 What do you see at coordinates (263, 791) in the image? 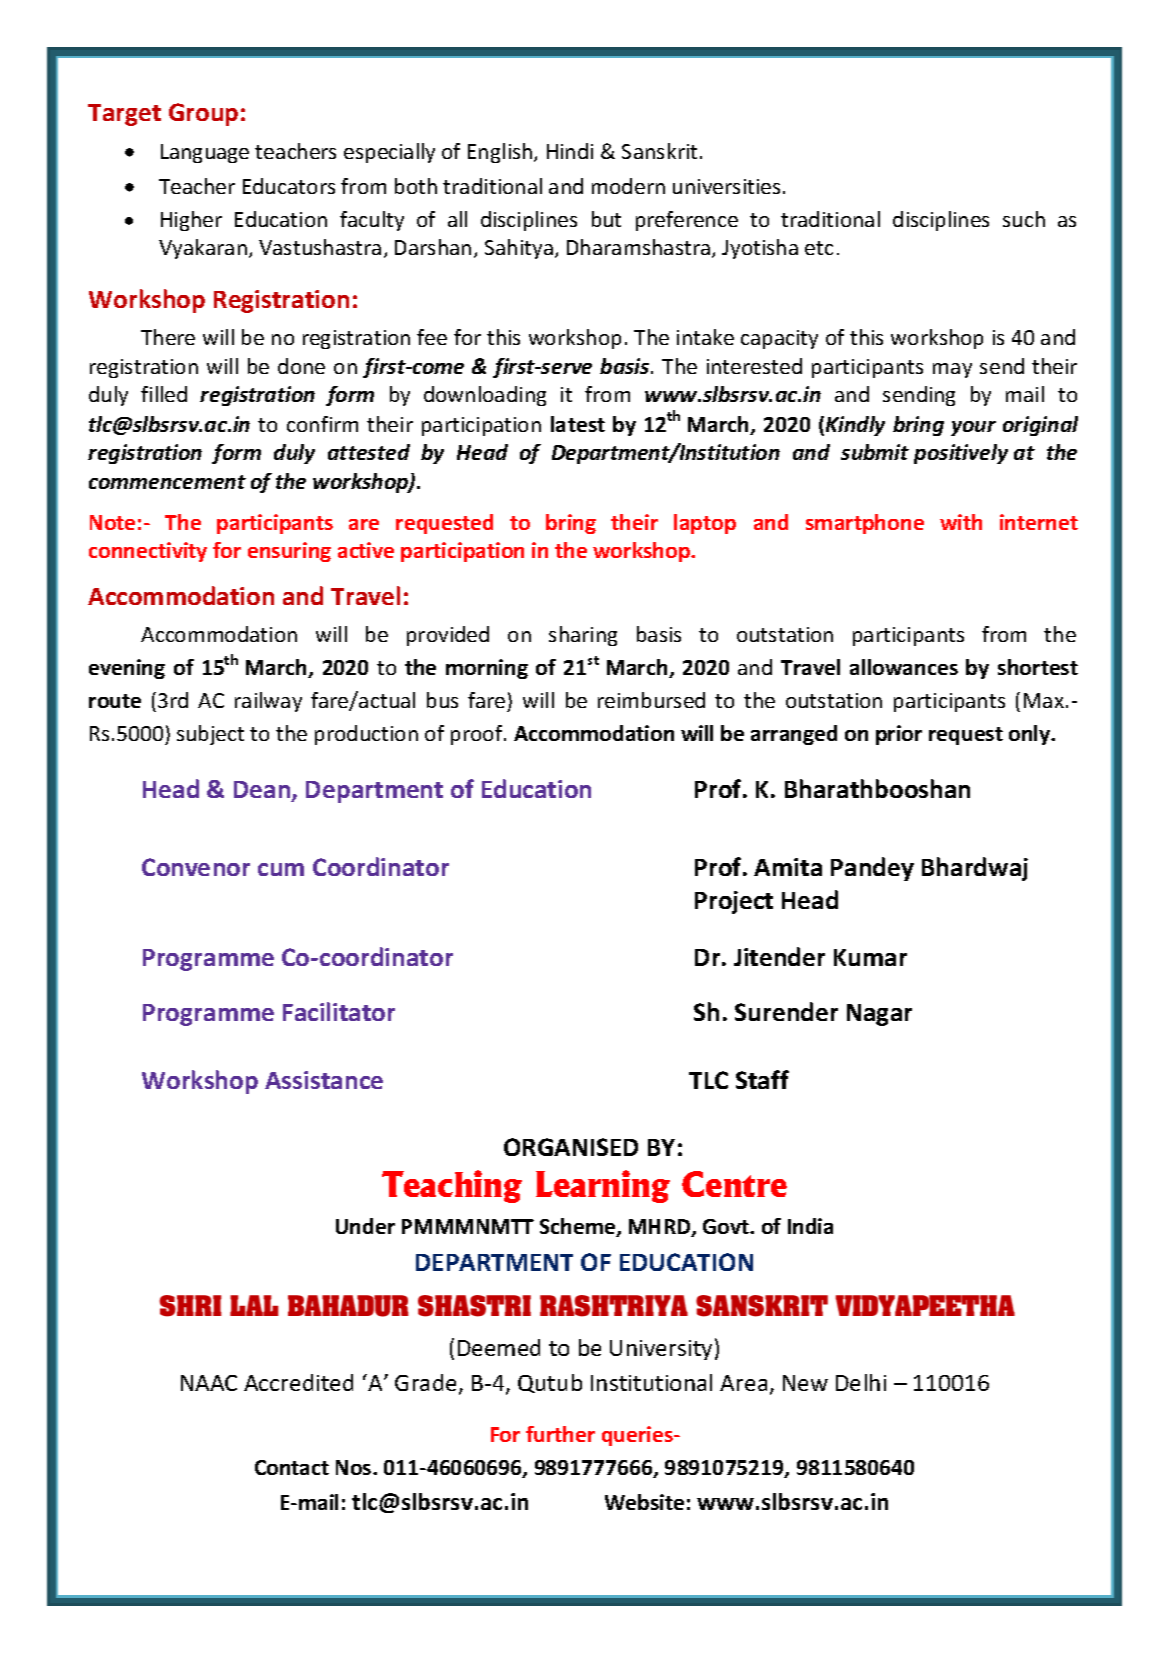
I see `Dean` at bounding box center [263, 791].
